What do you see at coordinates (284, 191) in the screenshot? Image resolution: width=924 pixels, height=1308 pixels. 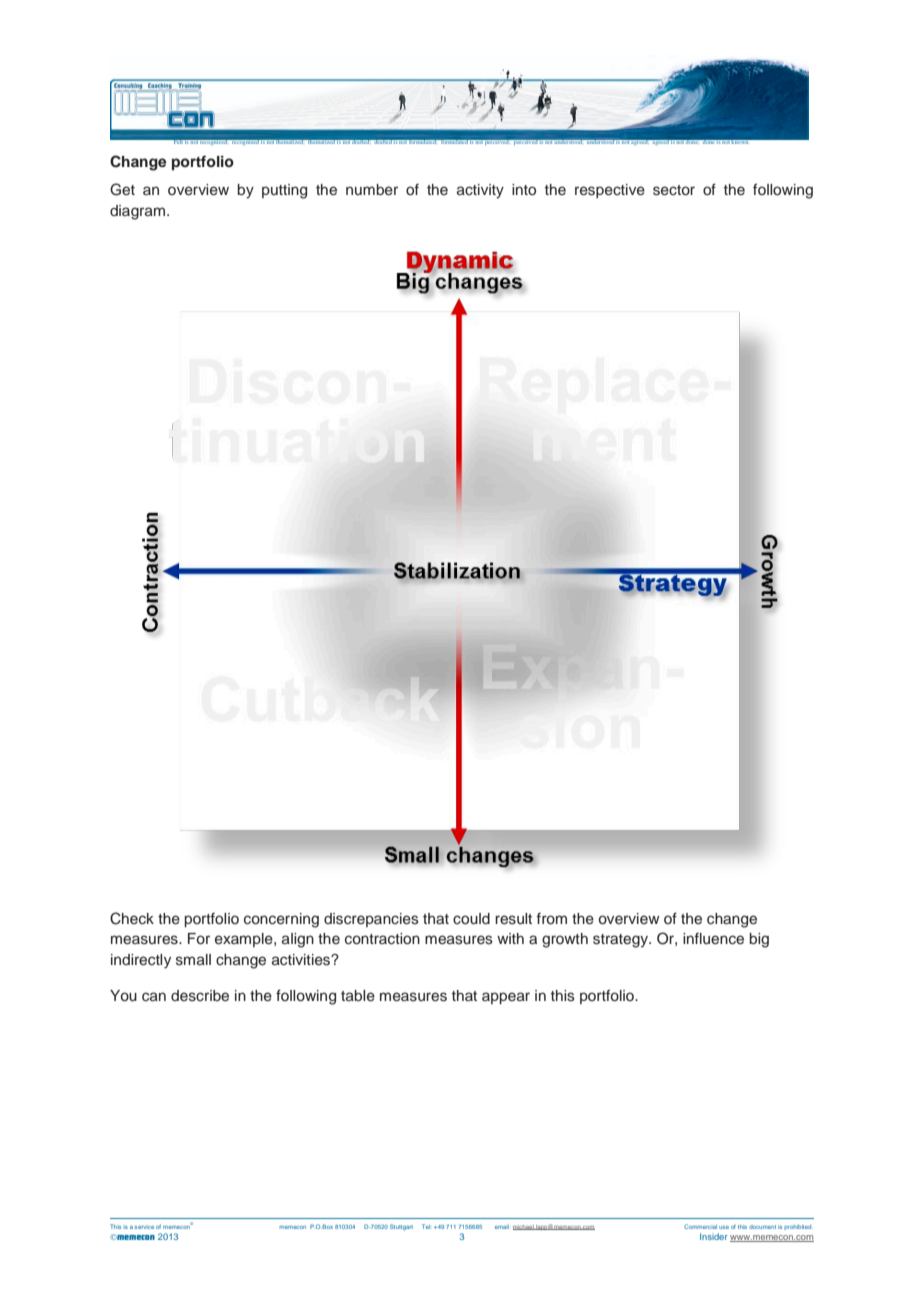 I see `putting` at bounding box center [284, 191].
